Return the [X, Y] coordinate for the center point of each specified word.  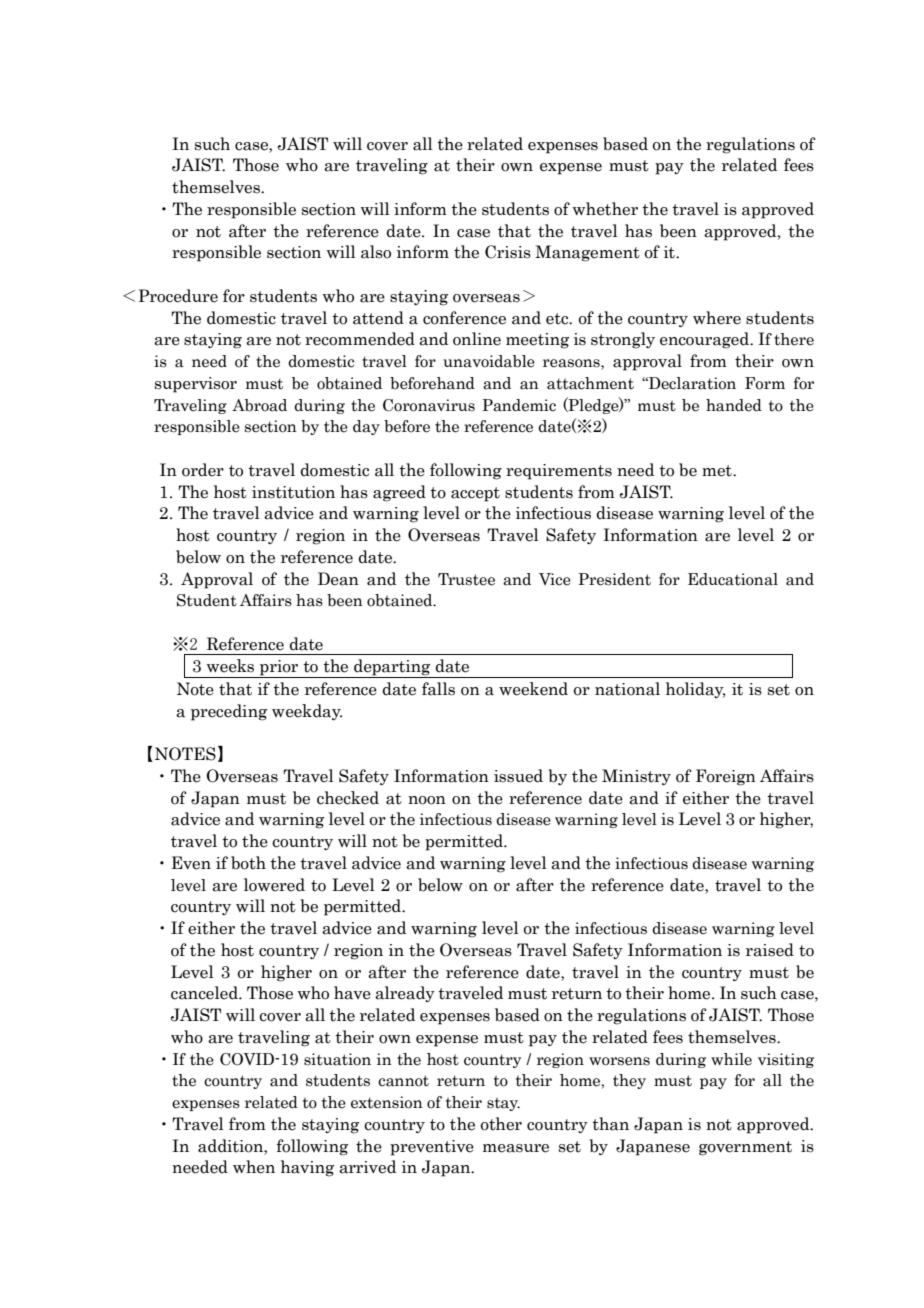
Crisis [508, 252]
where [717, 318]
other [501, 1124]
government [745, 1148]
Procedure [178, 296]
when [254, 1167]
